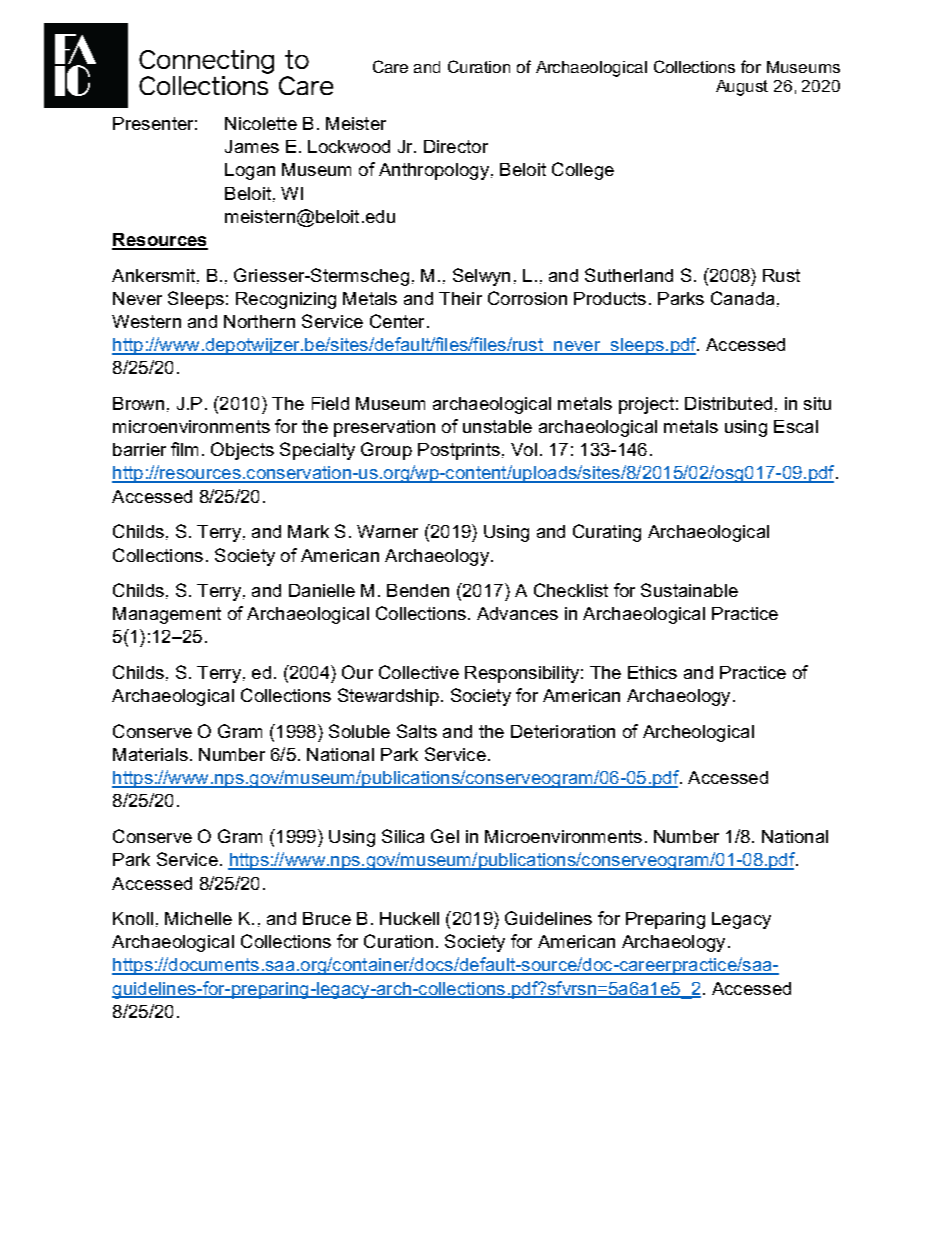  Describe the element at coordinates (607, 533) in the screenshot. I see `Curating` at that location.
